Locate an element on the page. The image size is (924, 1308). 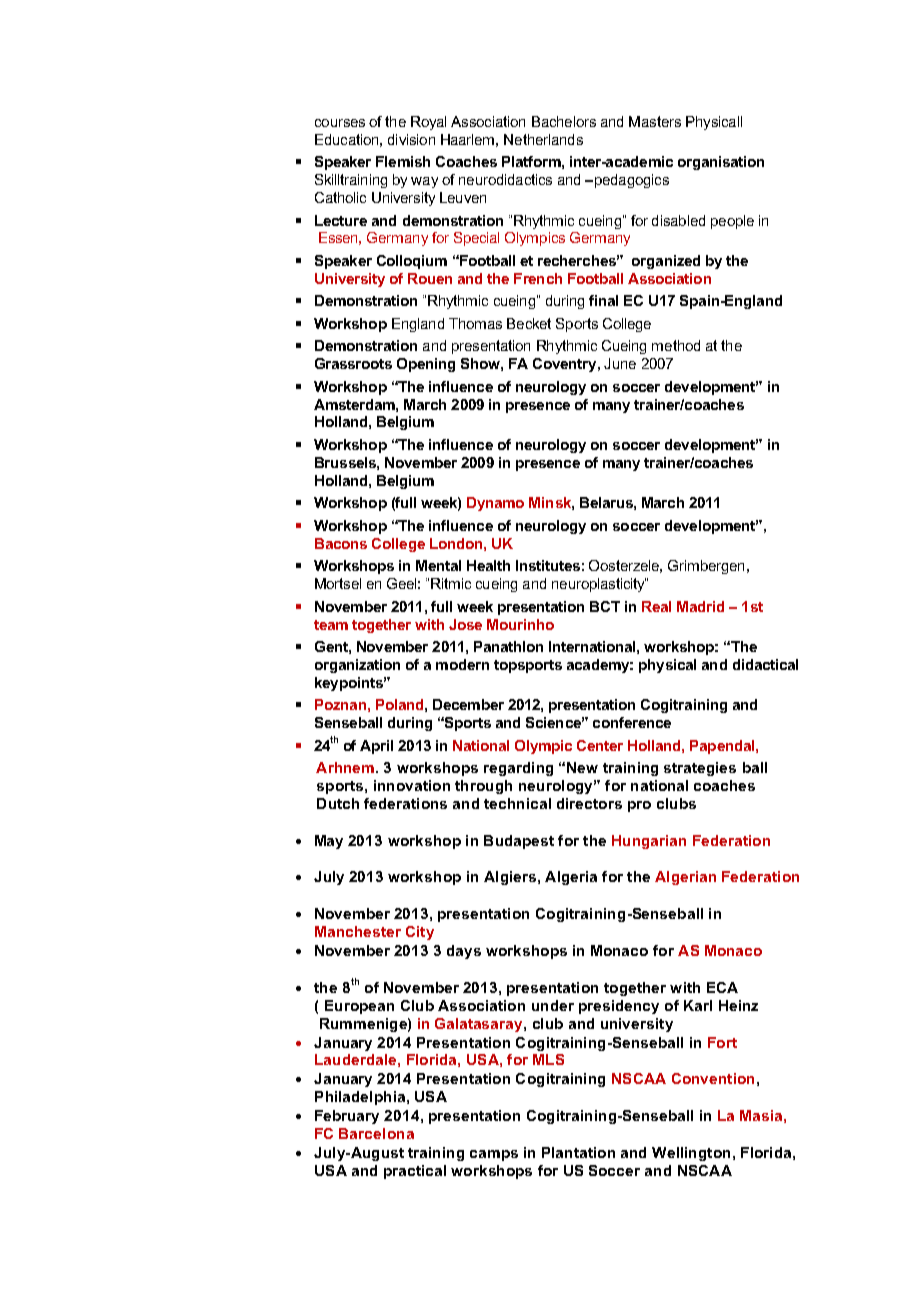
technical is located at coordinates (517, 803).
